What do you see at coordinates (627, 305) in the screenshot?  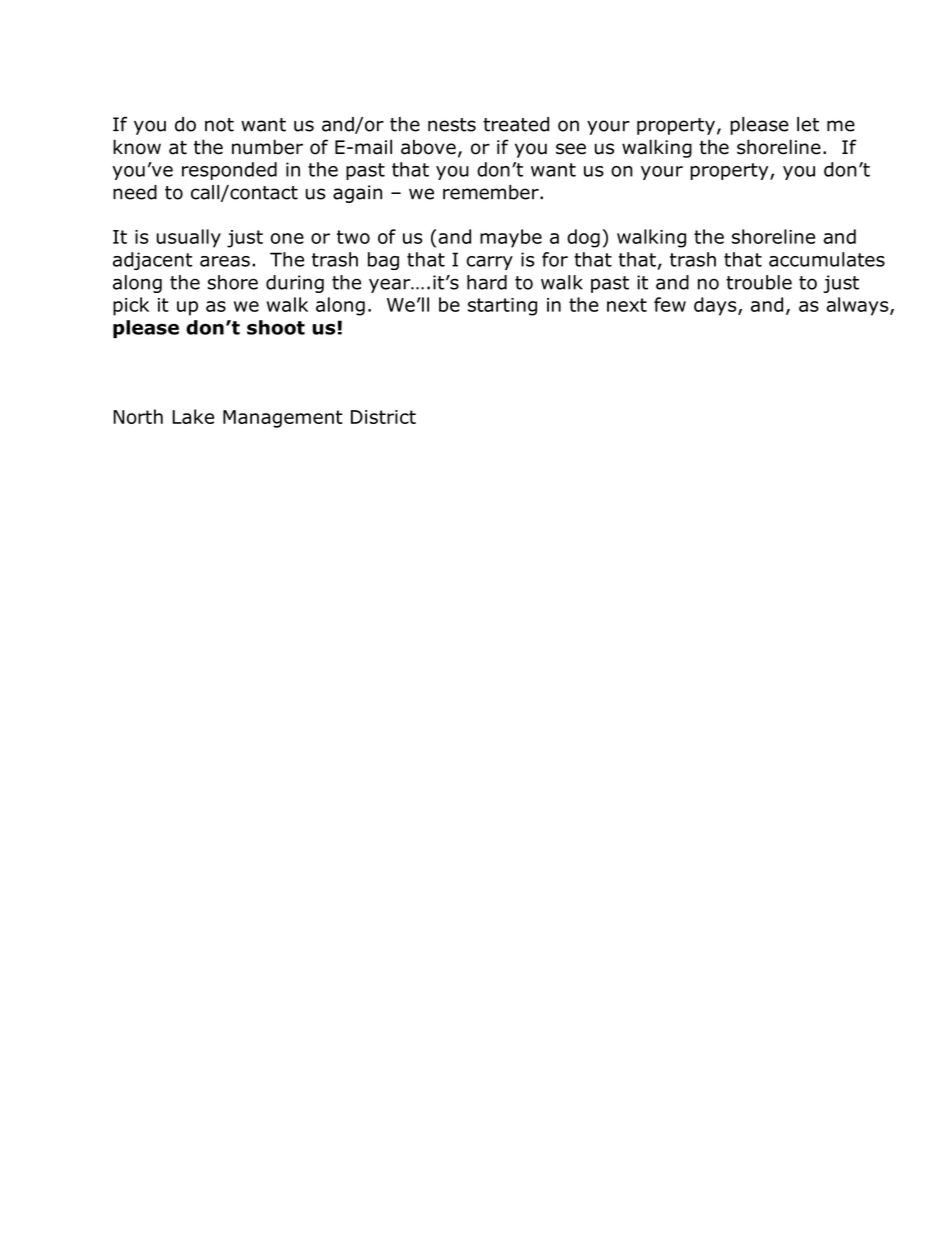 I see `next` at bounding box center [627, 305].
